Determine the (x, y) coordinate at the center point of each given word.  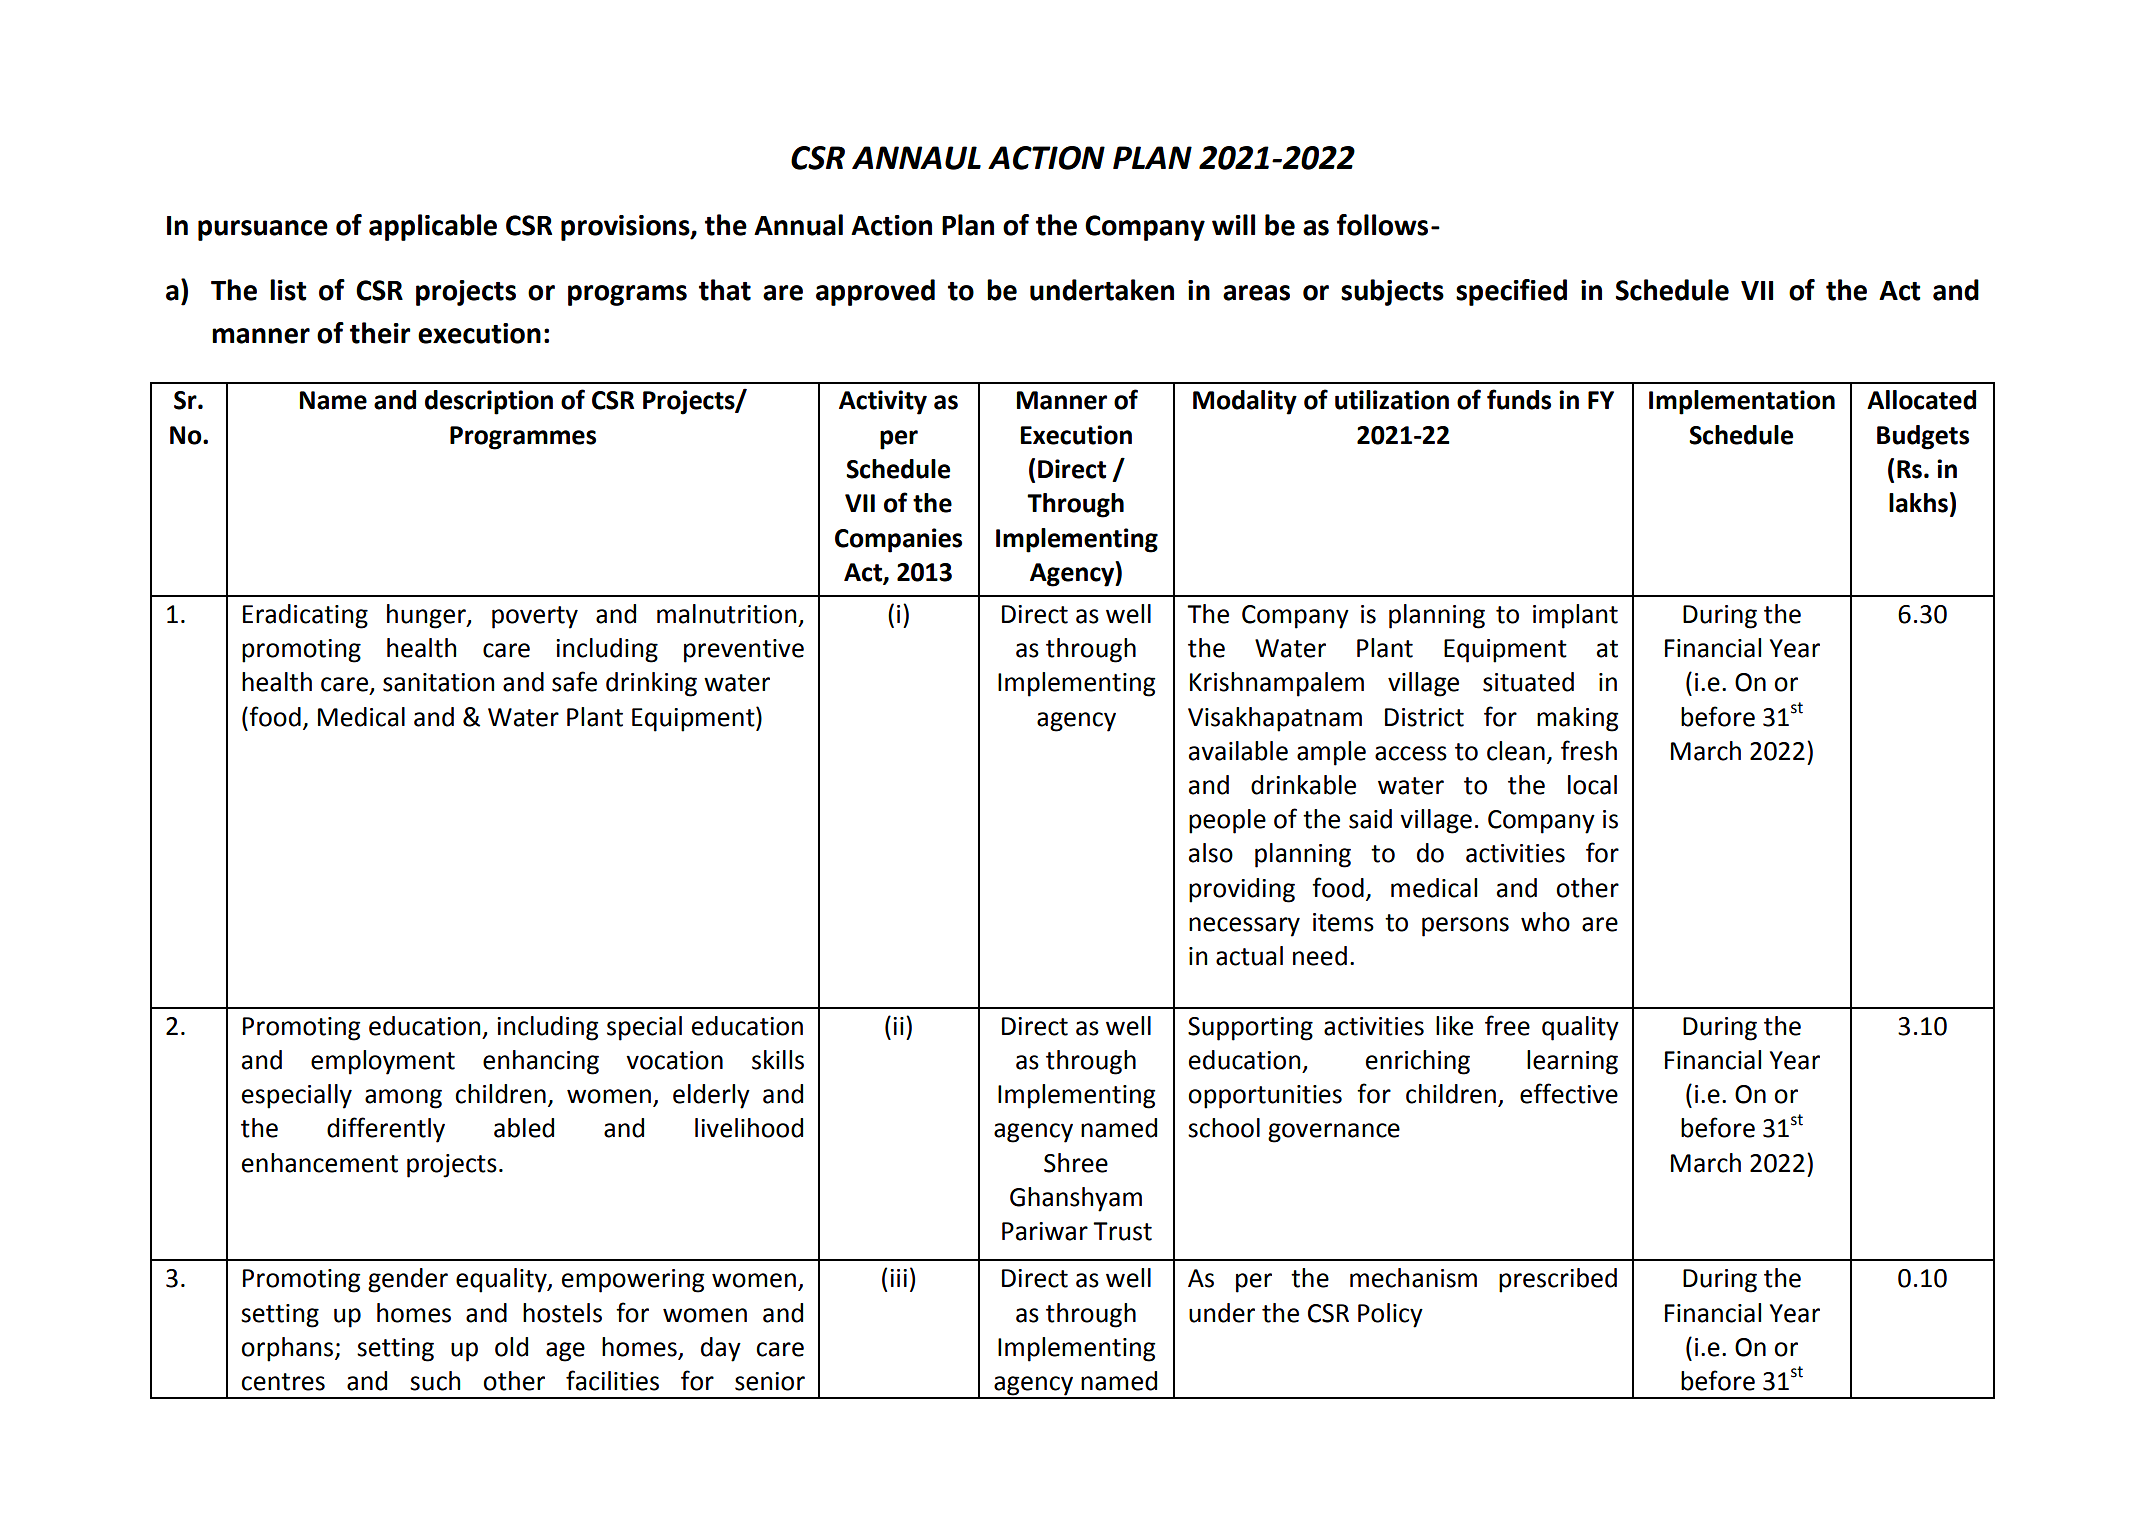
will (1233, 224)
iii (898, 1278)
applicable (433, 227)
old (511, 1347)
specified (1511, 292)
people (1227, 821)
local (1592, 785)
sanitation (439, 682)
